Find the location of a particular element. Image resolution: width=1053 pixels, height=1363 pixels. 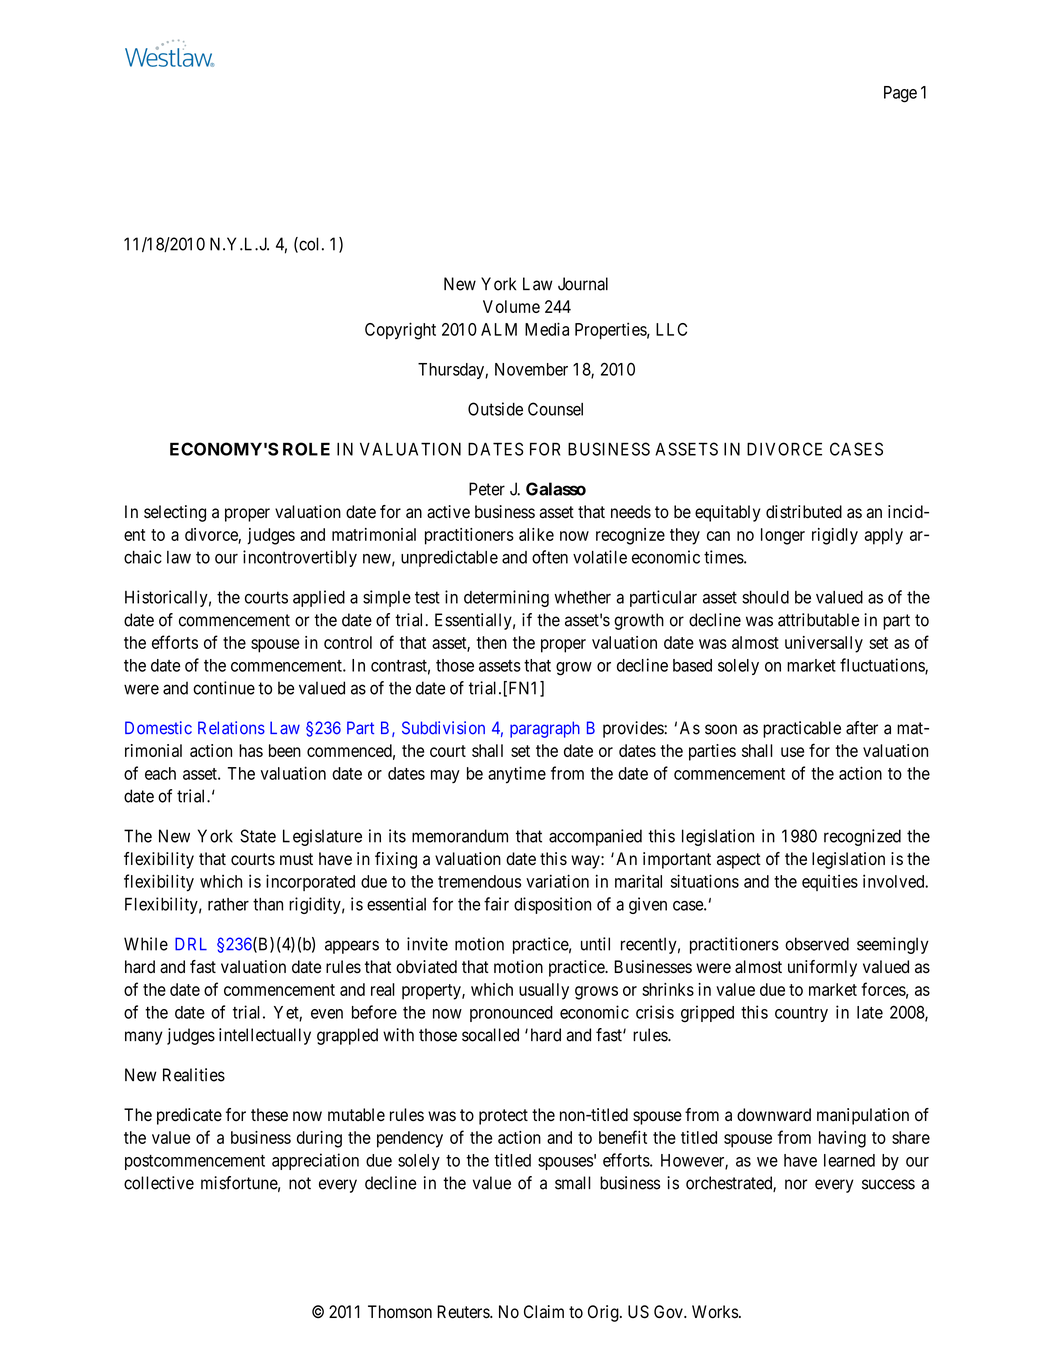

equities is located at coordinates (830, 883).
